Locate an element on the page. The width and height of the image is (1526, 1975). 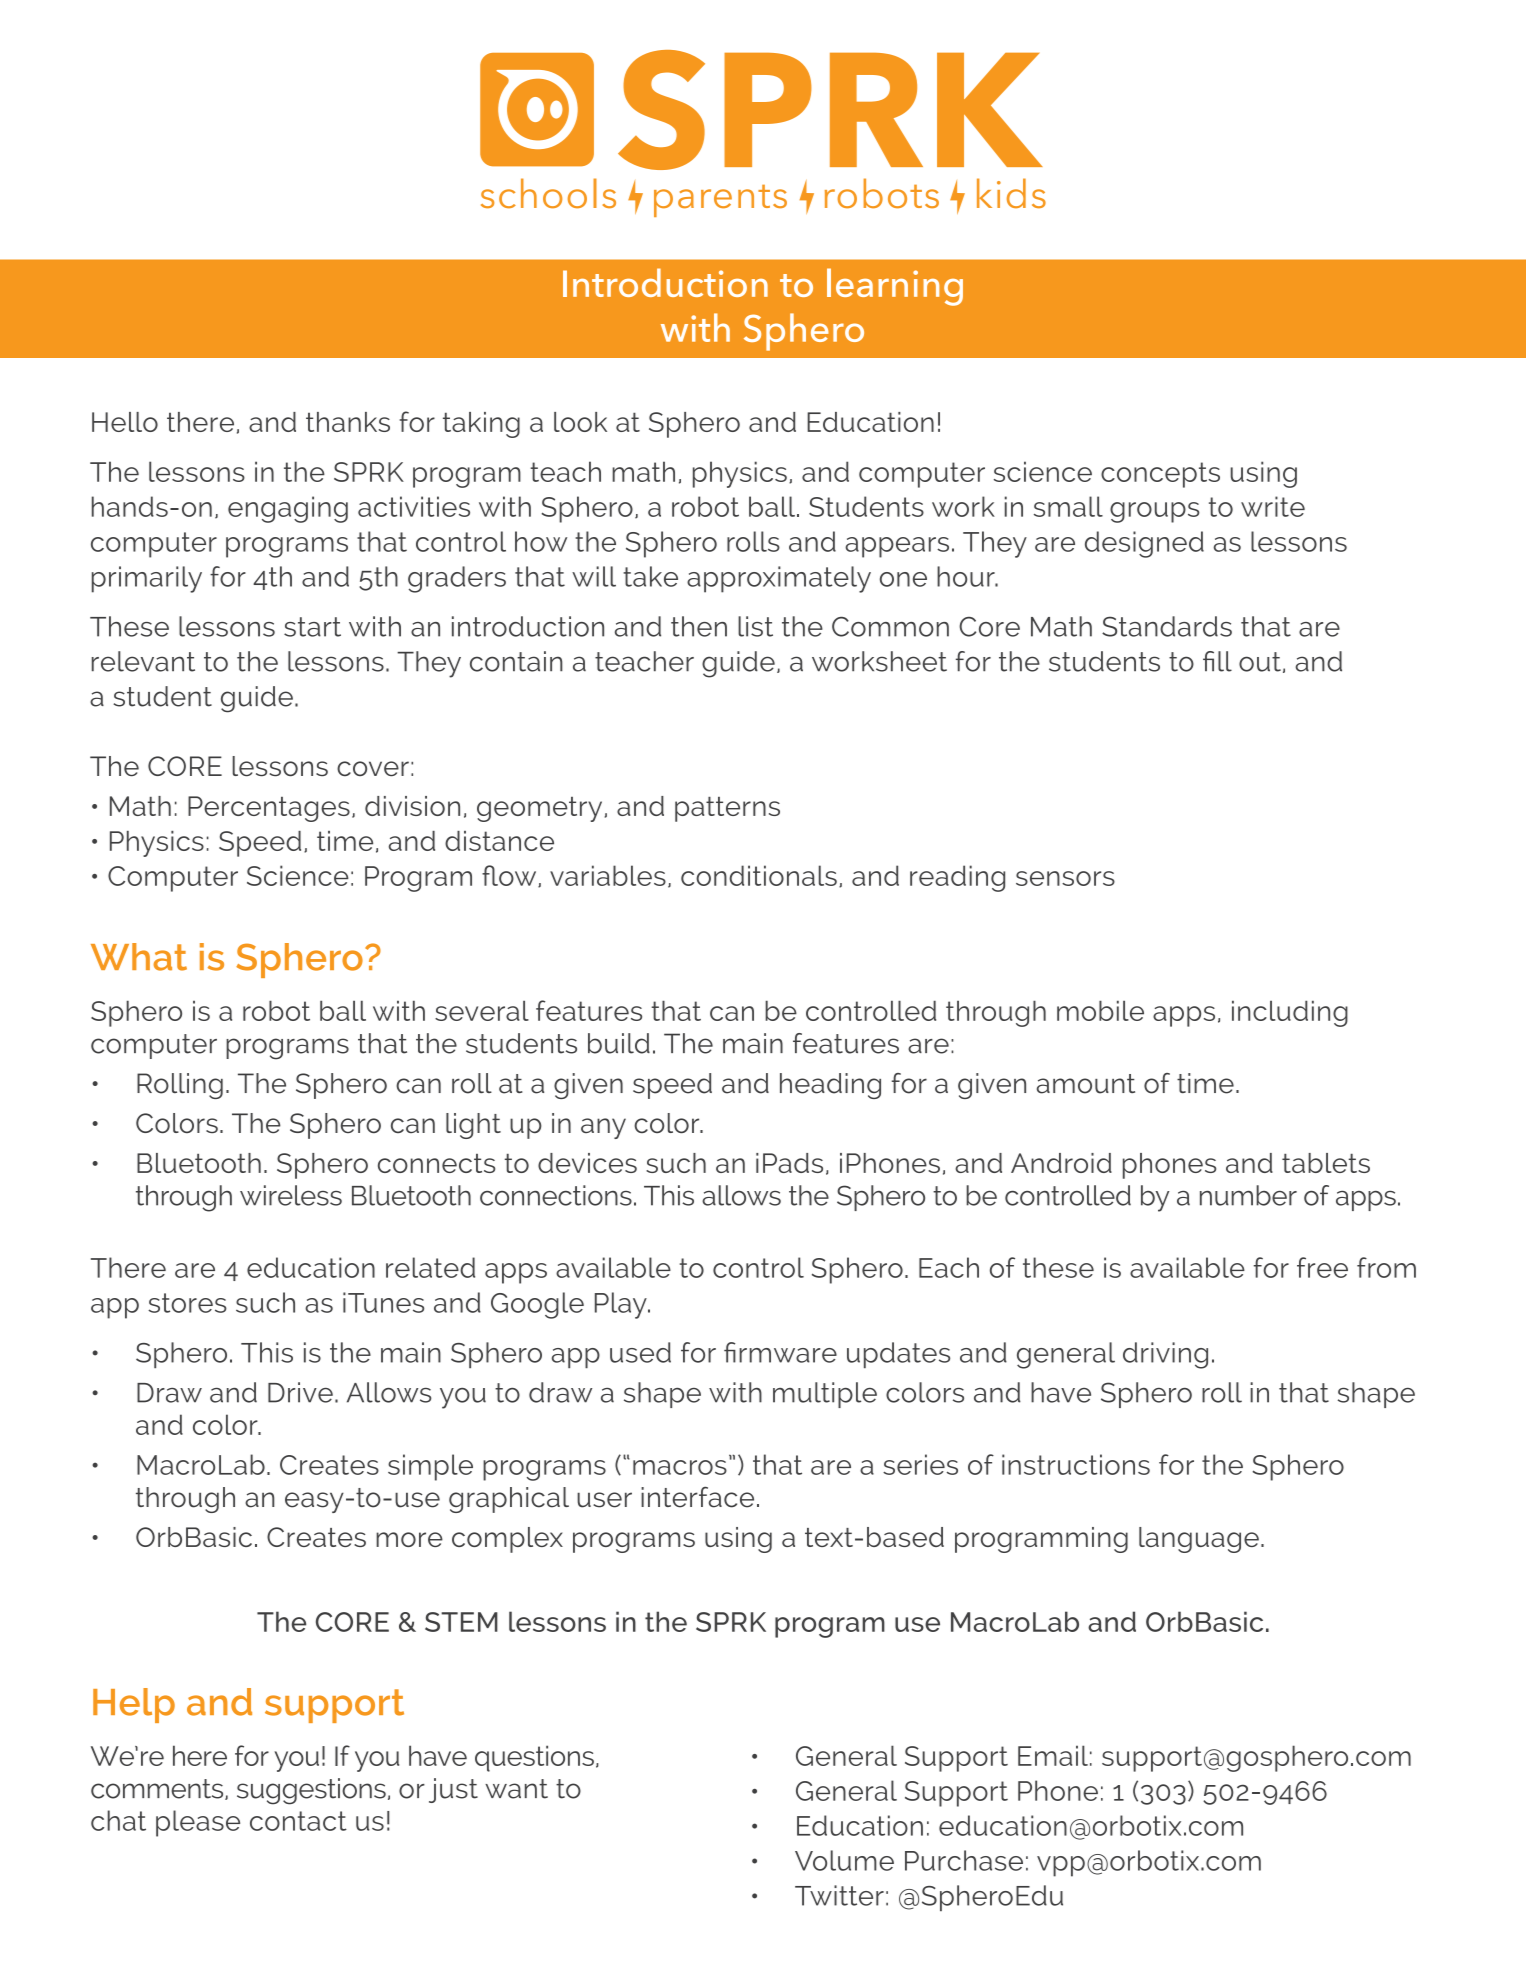
number is located at coordinates (1248, 1195).
